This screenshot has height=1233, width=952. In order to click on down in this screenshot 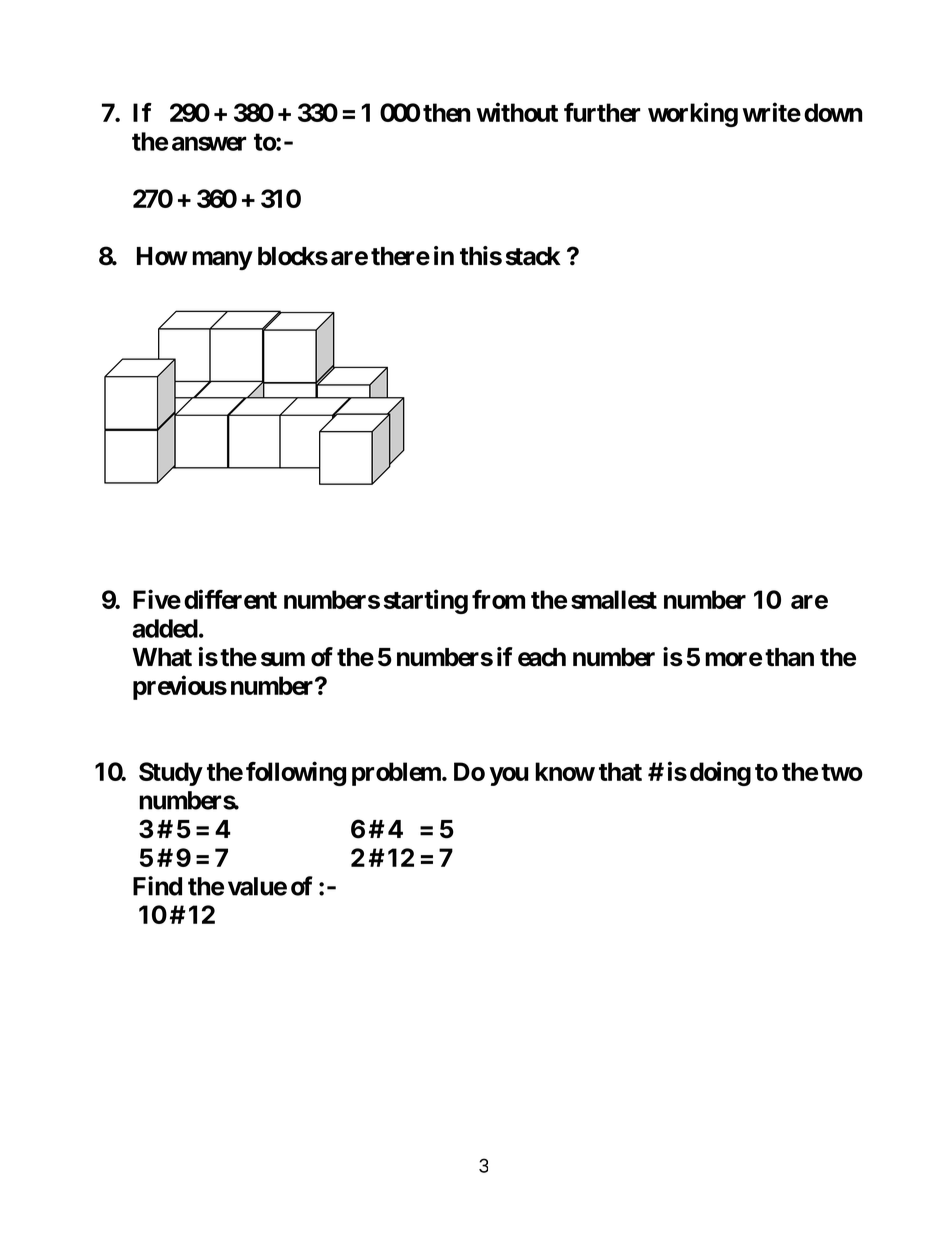, I will do `click(833, 112)`.
